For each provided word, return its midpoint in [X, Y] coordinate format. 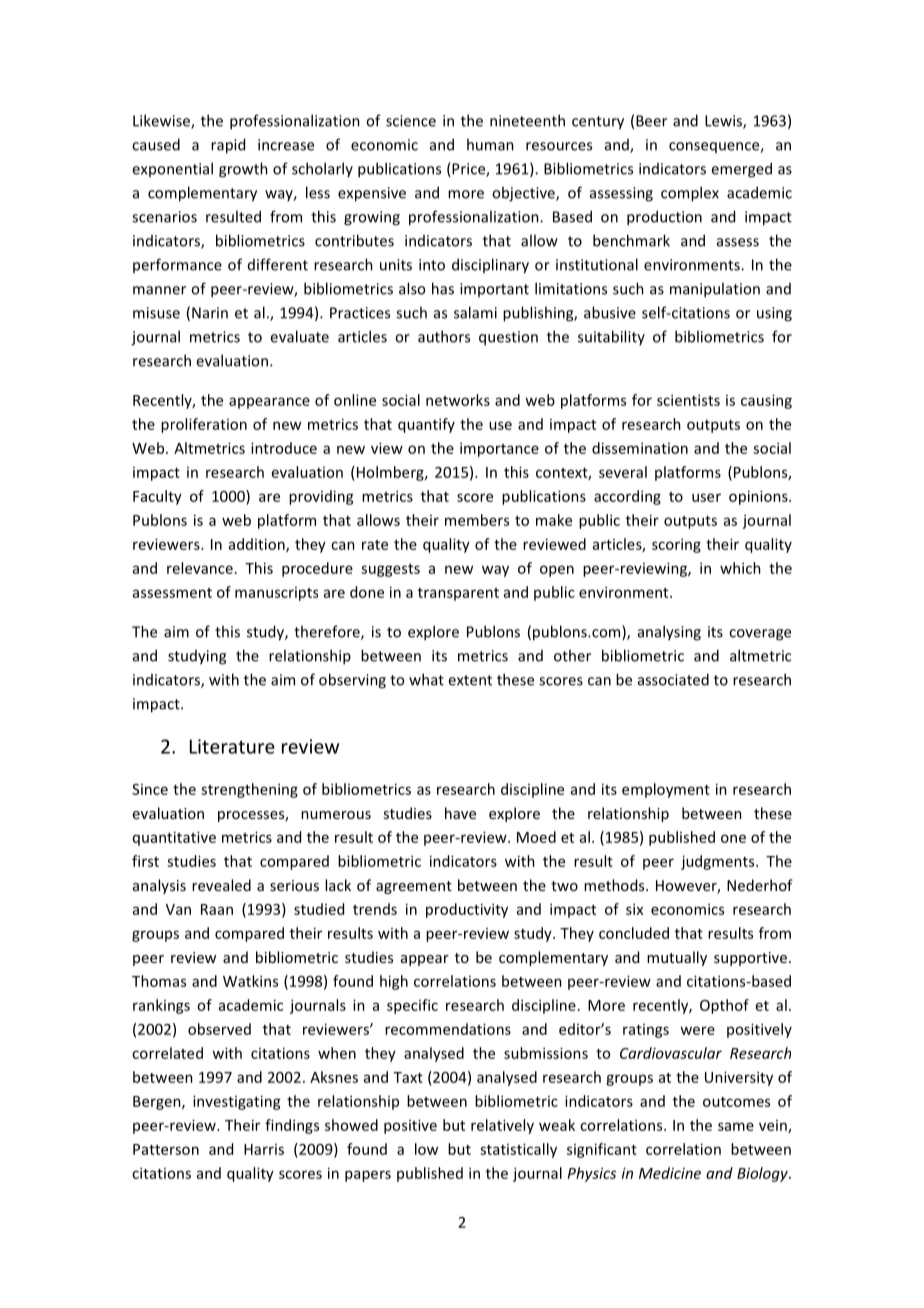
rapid [228, 146]
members [477, 520]
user [706, 497]
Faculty [157, 497]
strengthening [249, 790]
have [460, 813]
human [490, 144]
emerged [741, 170]
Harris [264, 1149]
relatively [502, 1126]
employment [666, 790]
